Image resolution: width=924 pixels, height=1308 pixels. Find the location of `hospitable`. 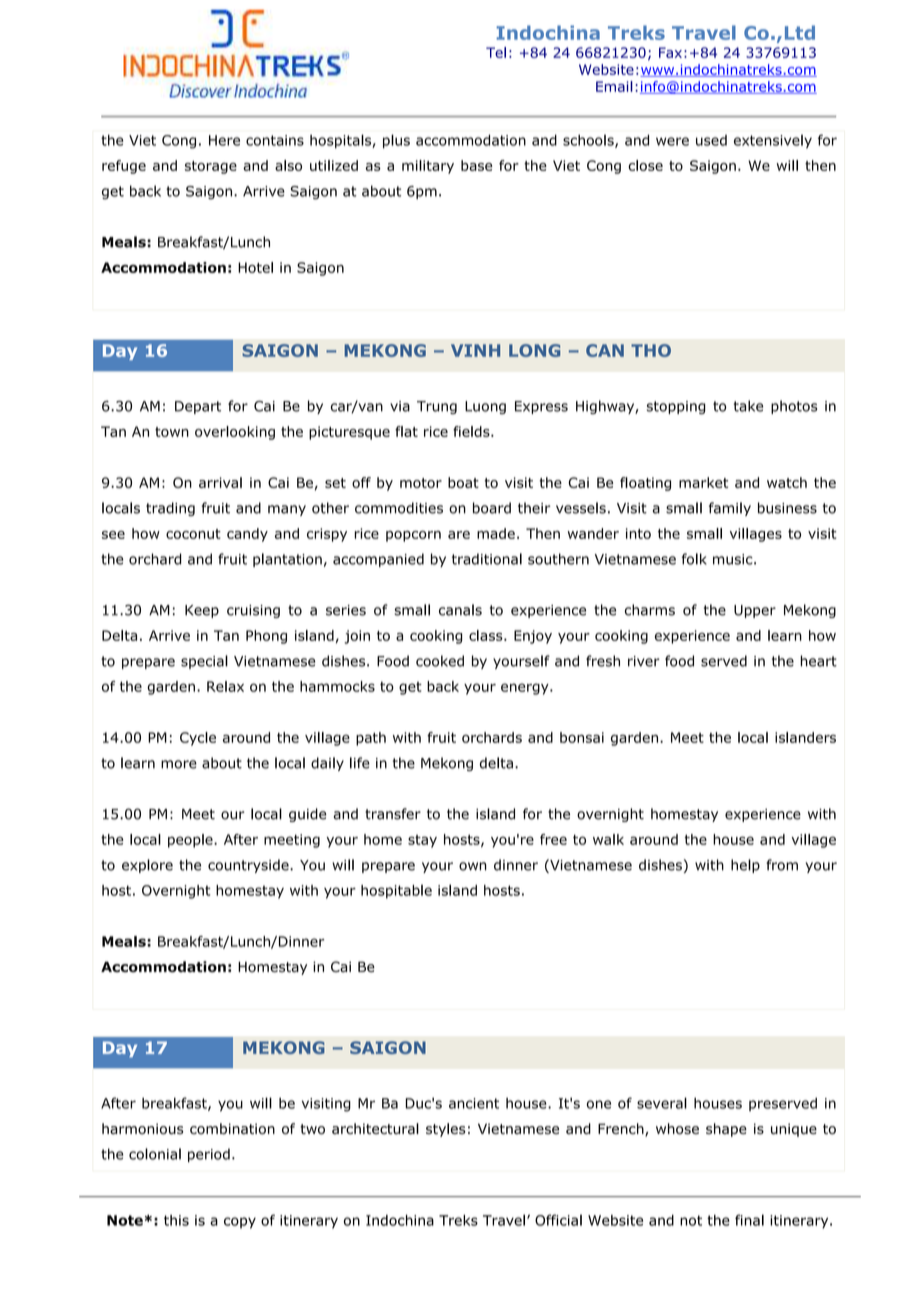

hospitable is located at coordinates (396, 891).
